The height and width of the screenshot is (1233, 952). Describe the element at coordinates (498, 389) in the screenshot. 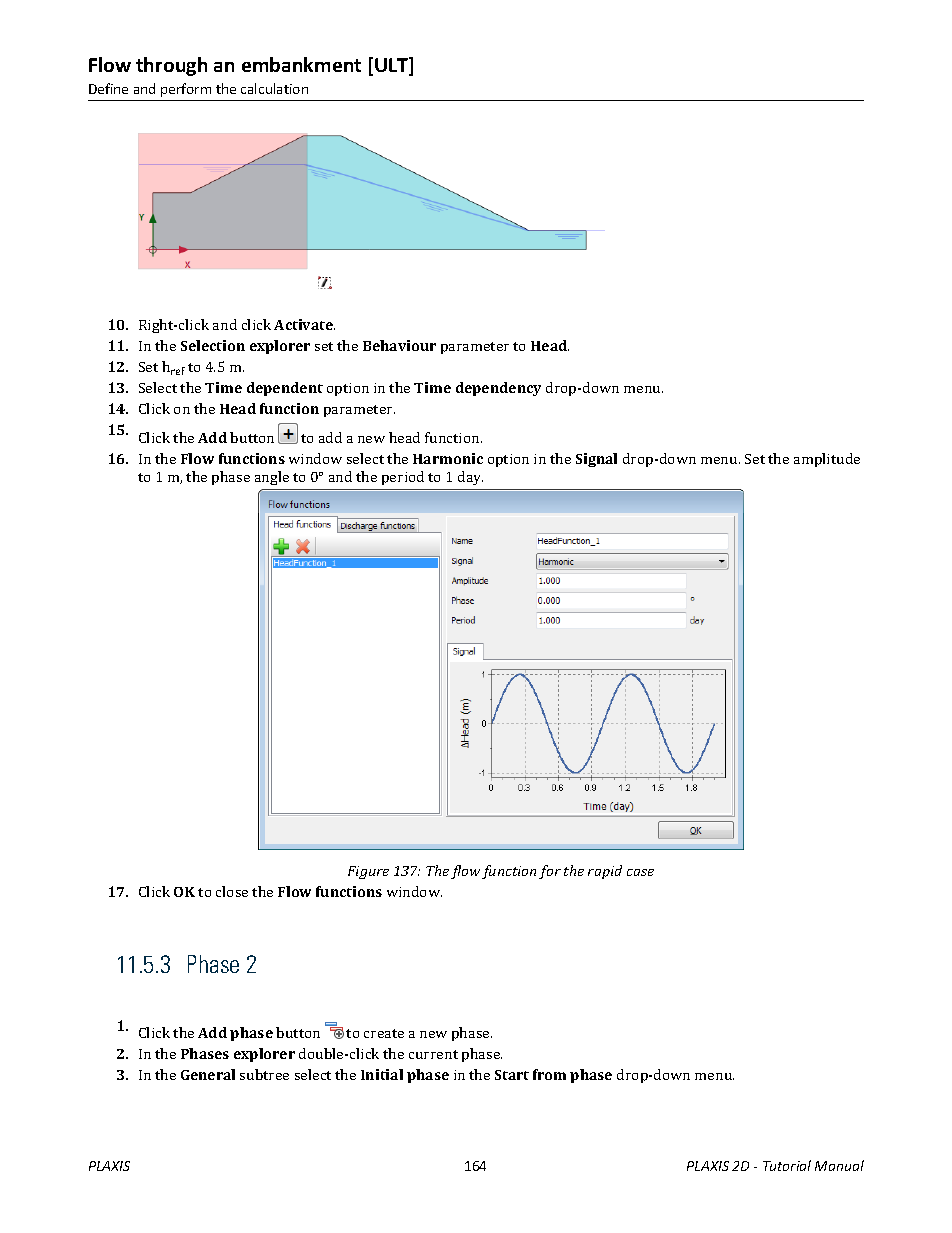

I see `dependency` at that location.
